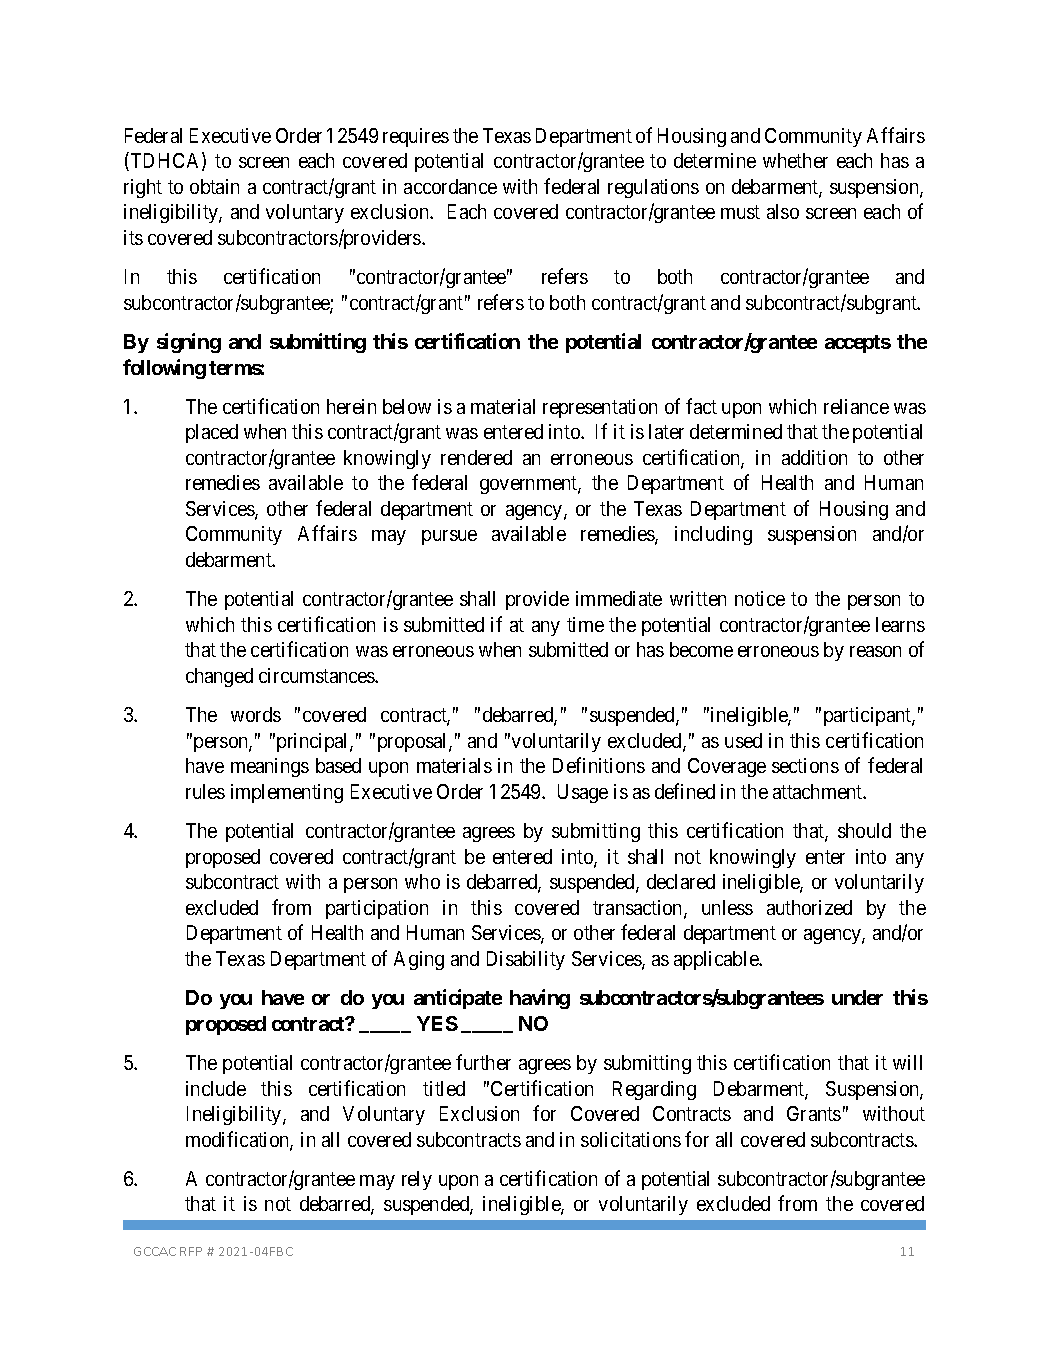 This screenshot has width=1049, height=1358. Describe the element at coordinates (450, 186) in the screenshot. I see `accordance` at that location.
